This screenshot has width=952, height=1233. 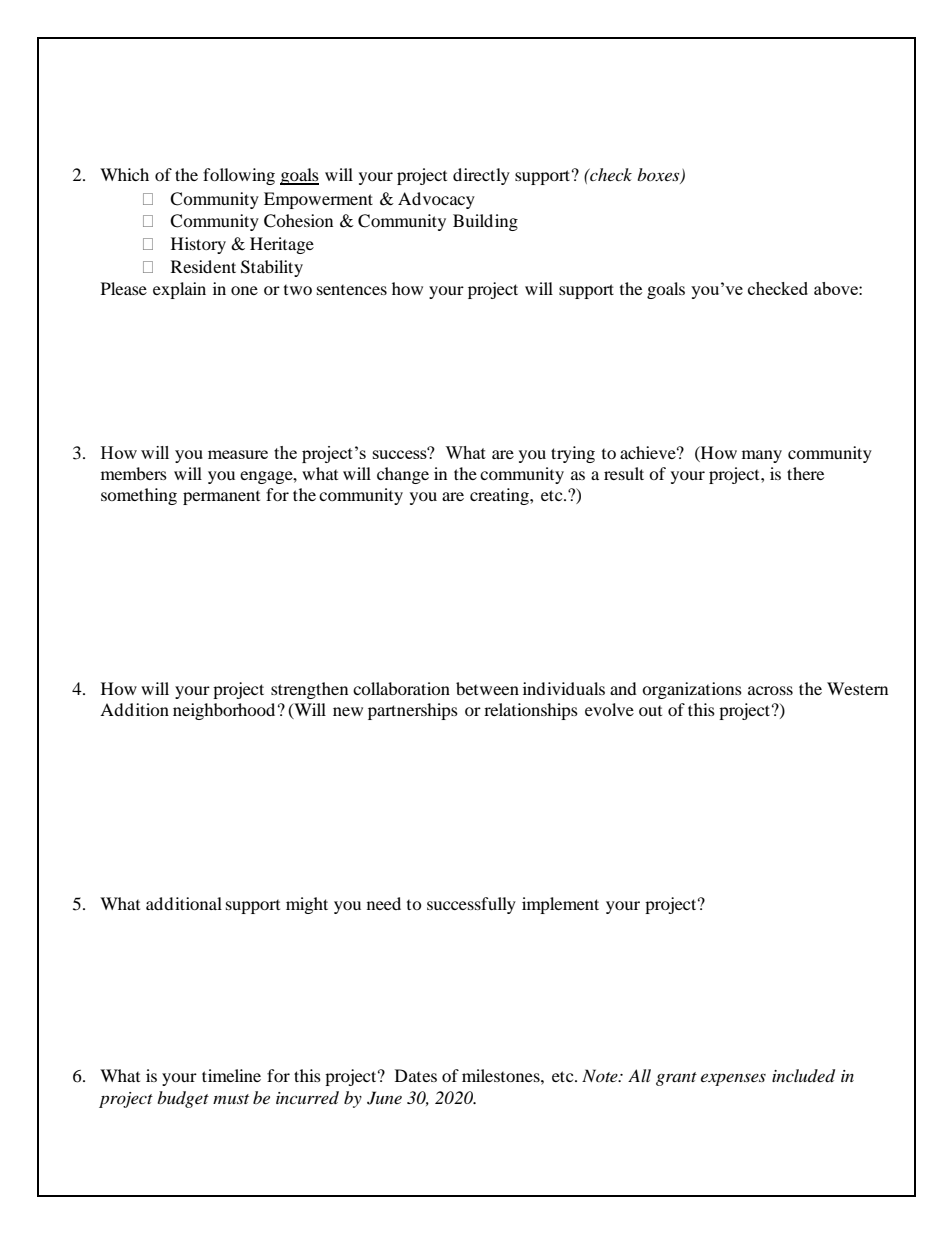 What do you see at coordinates (231, 1075) in the screenshot?
I see `timeline` at bounding box center [231, 1075].
